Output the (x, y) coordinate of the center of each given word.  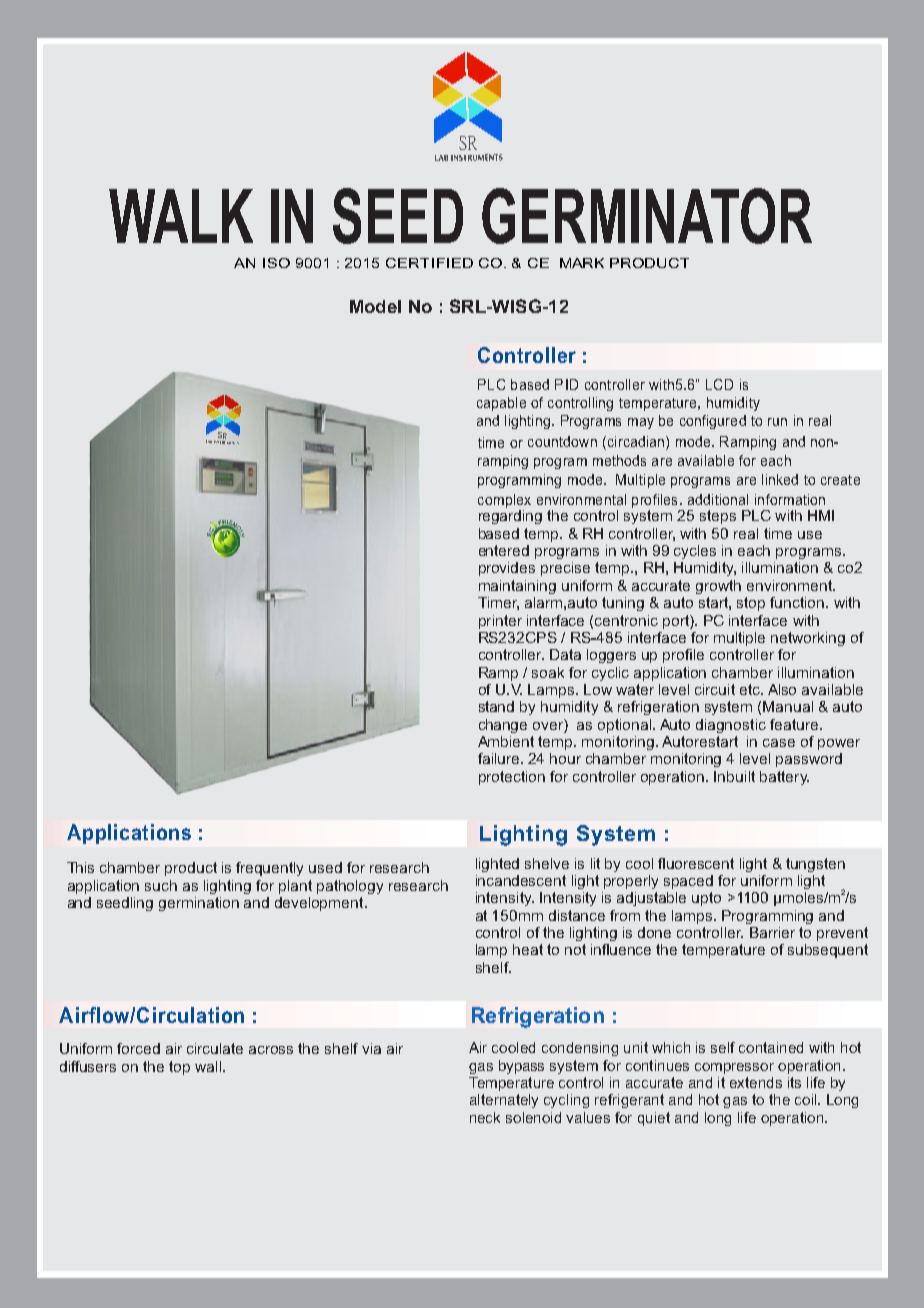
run (777, 422)
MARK (582, 263)
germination (199, 904)
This (80, 867)
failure (500, 758)
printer (500, 622)
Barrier (772, 932)
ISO (276, 263)
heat (528, 949)
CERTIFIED (429, 263)
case (779, 743)
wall (208, 1066)
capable (501, 404)
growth (718, 587)
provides (507, 569)
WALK (181, 216)
